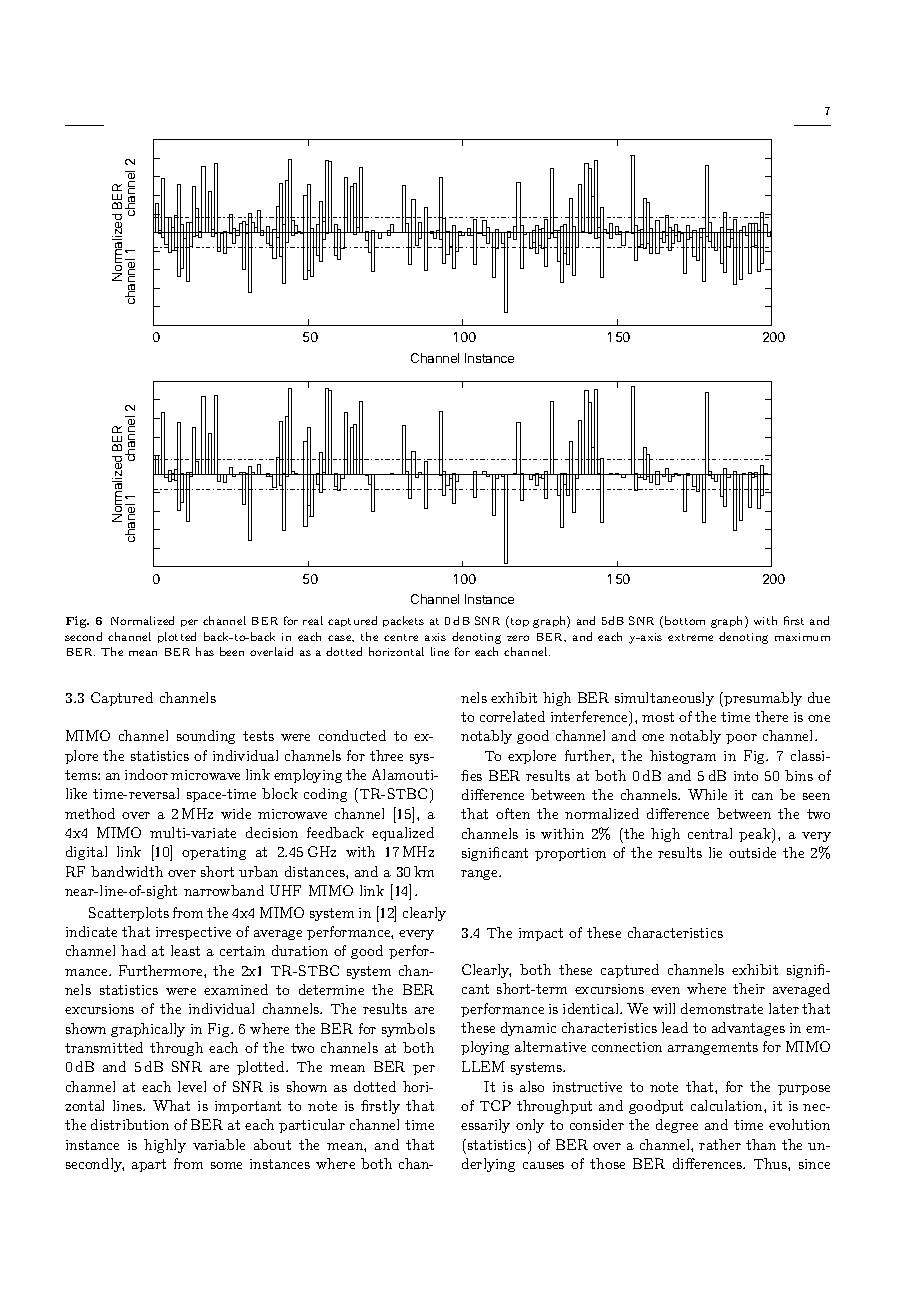  I want to click on extreme, so click(690, 637).
